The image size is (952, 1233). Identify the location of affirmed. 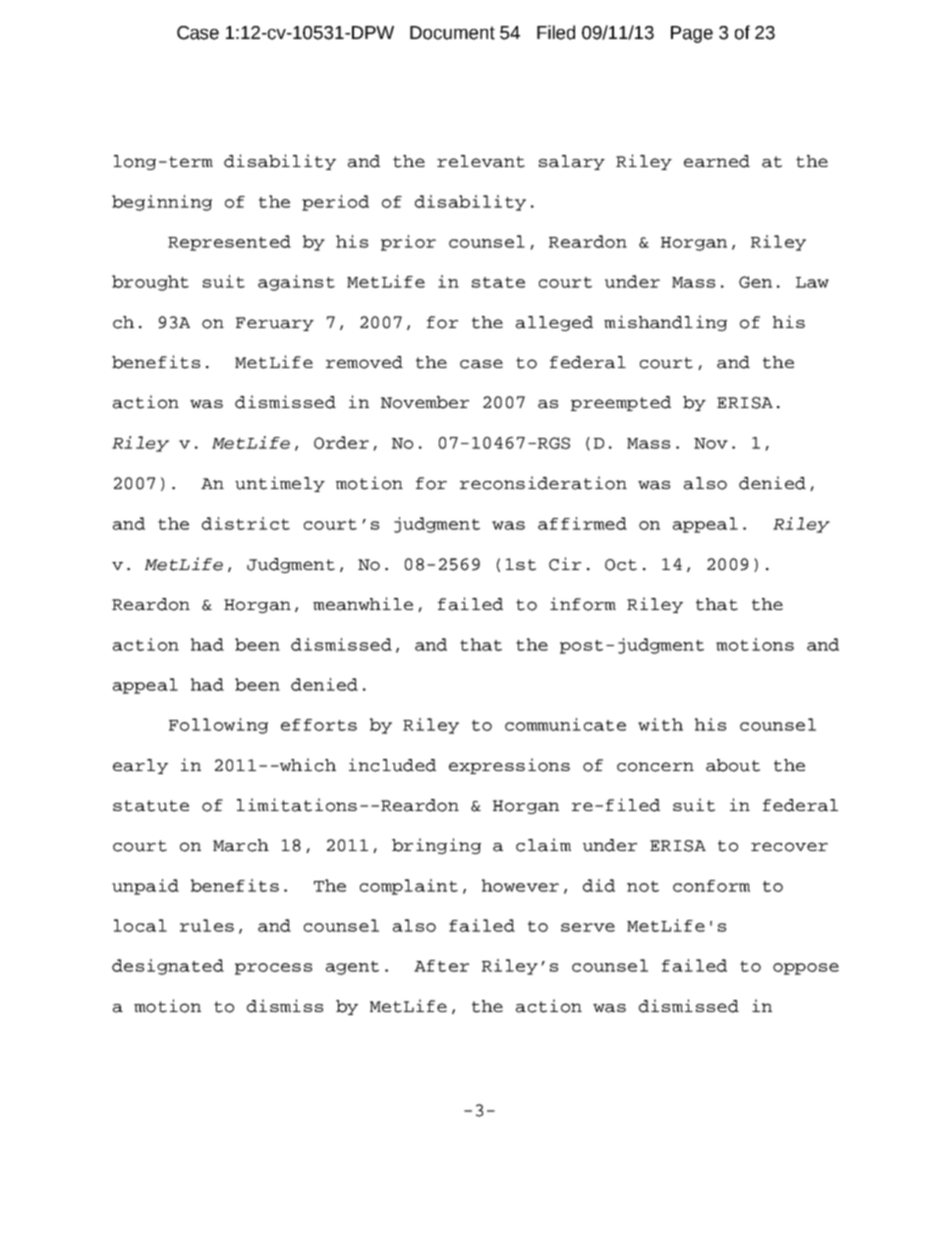
(582, 523).
